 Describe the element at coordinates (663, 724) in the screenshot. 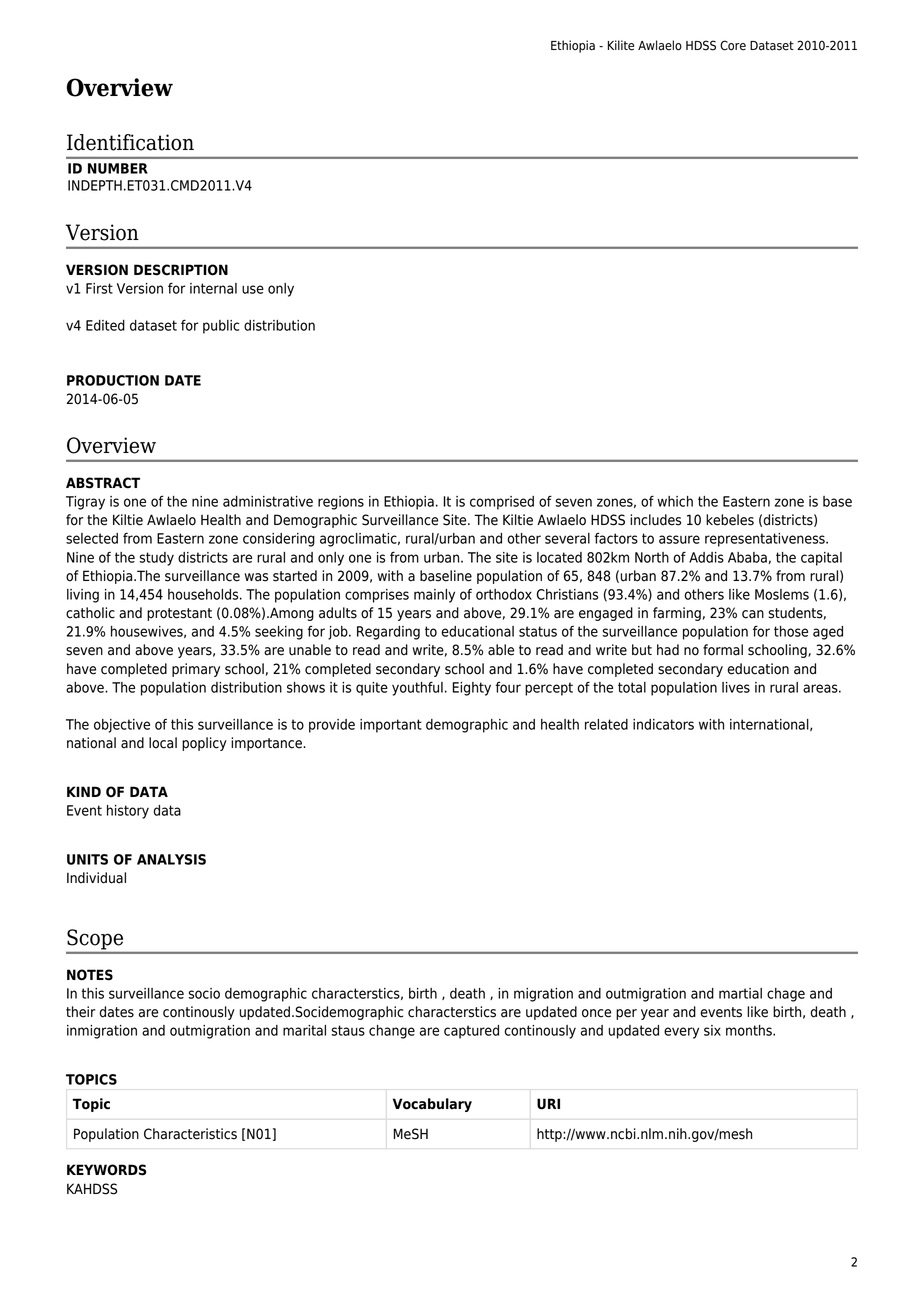

I see `indicators` at that location.
